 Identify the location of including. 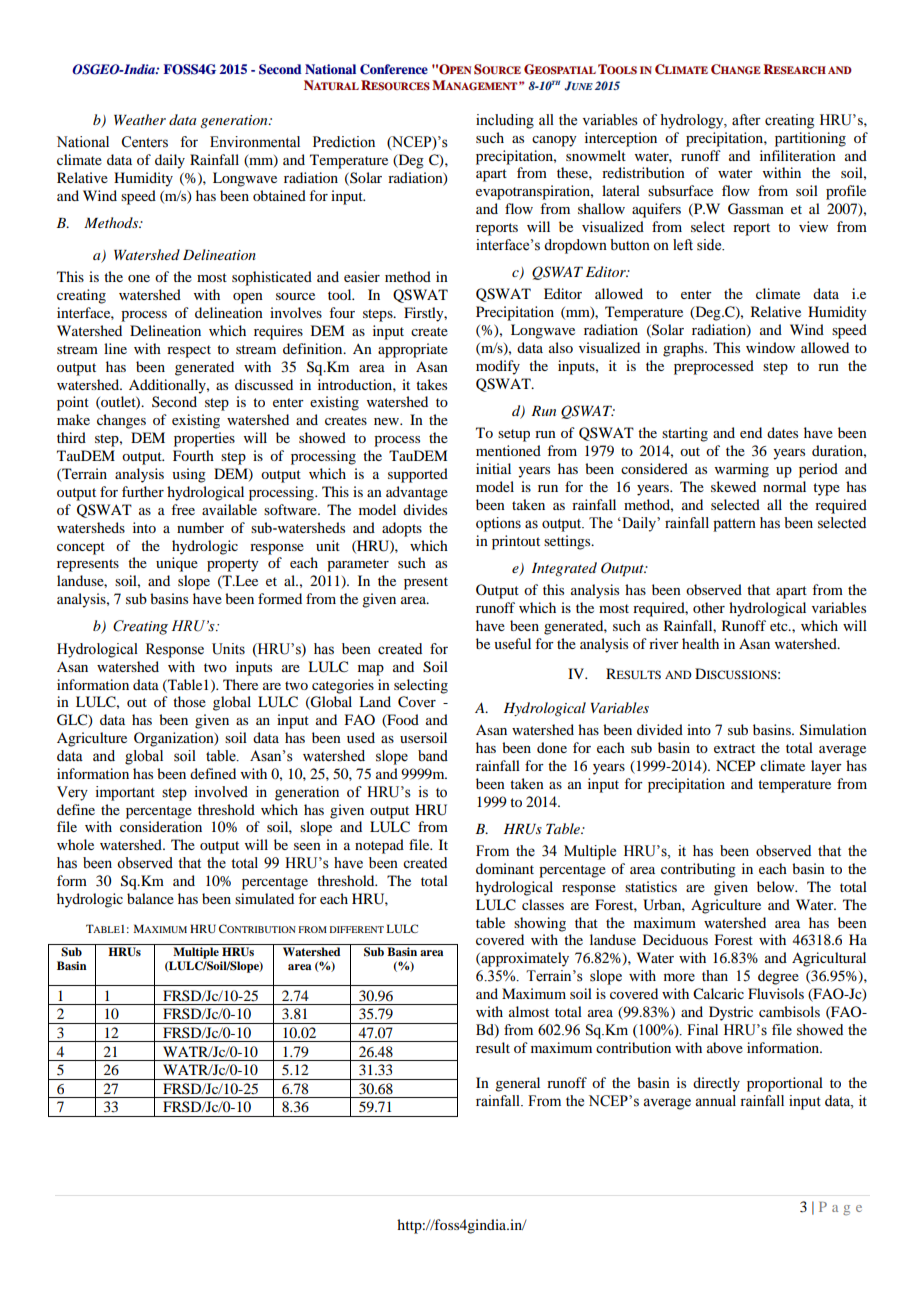
(505, 121).
